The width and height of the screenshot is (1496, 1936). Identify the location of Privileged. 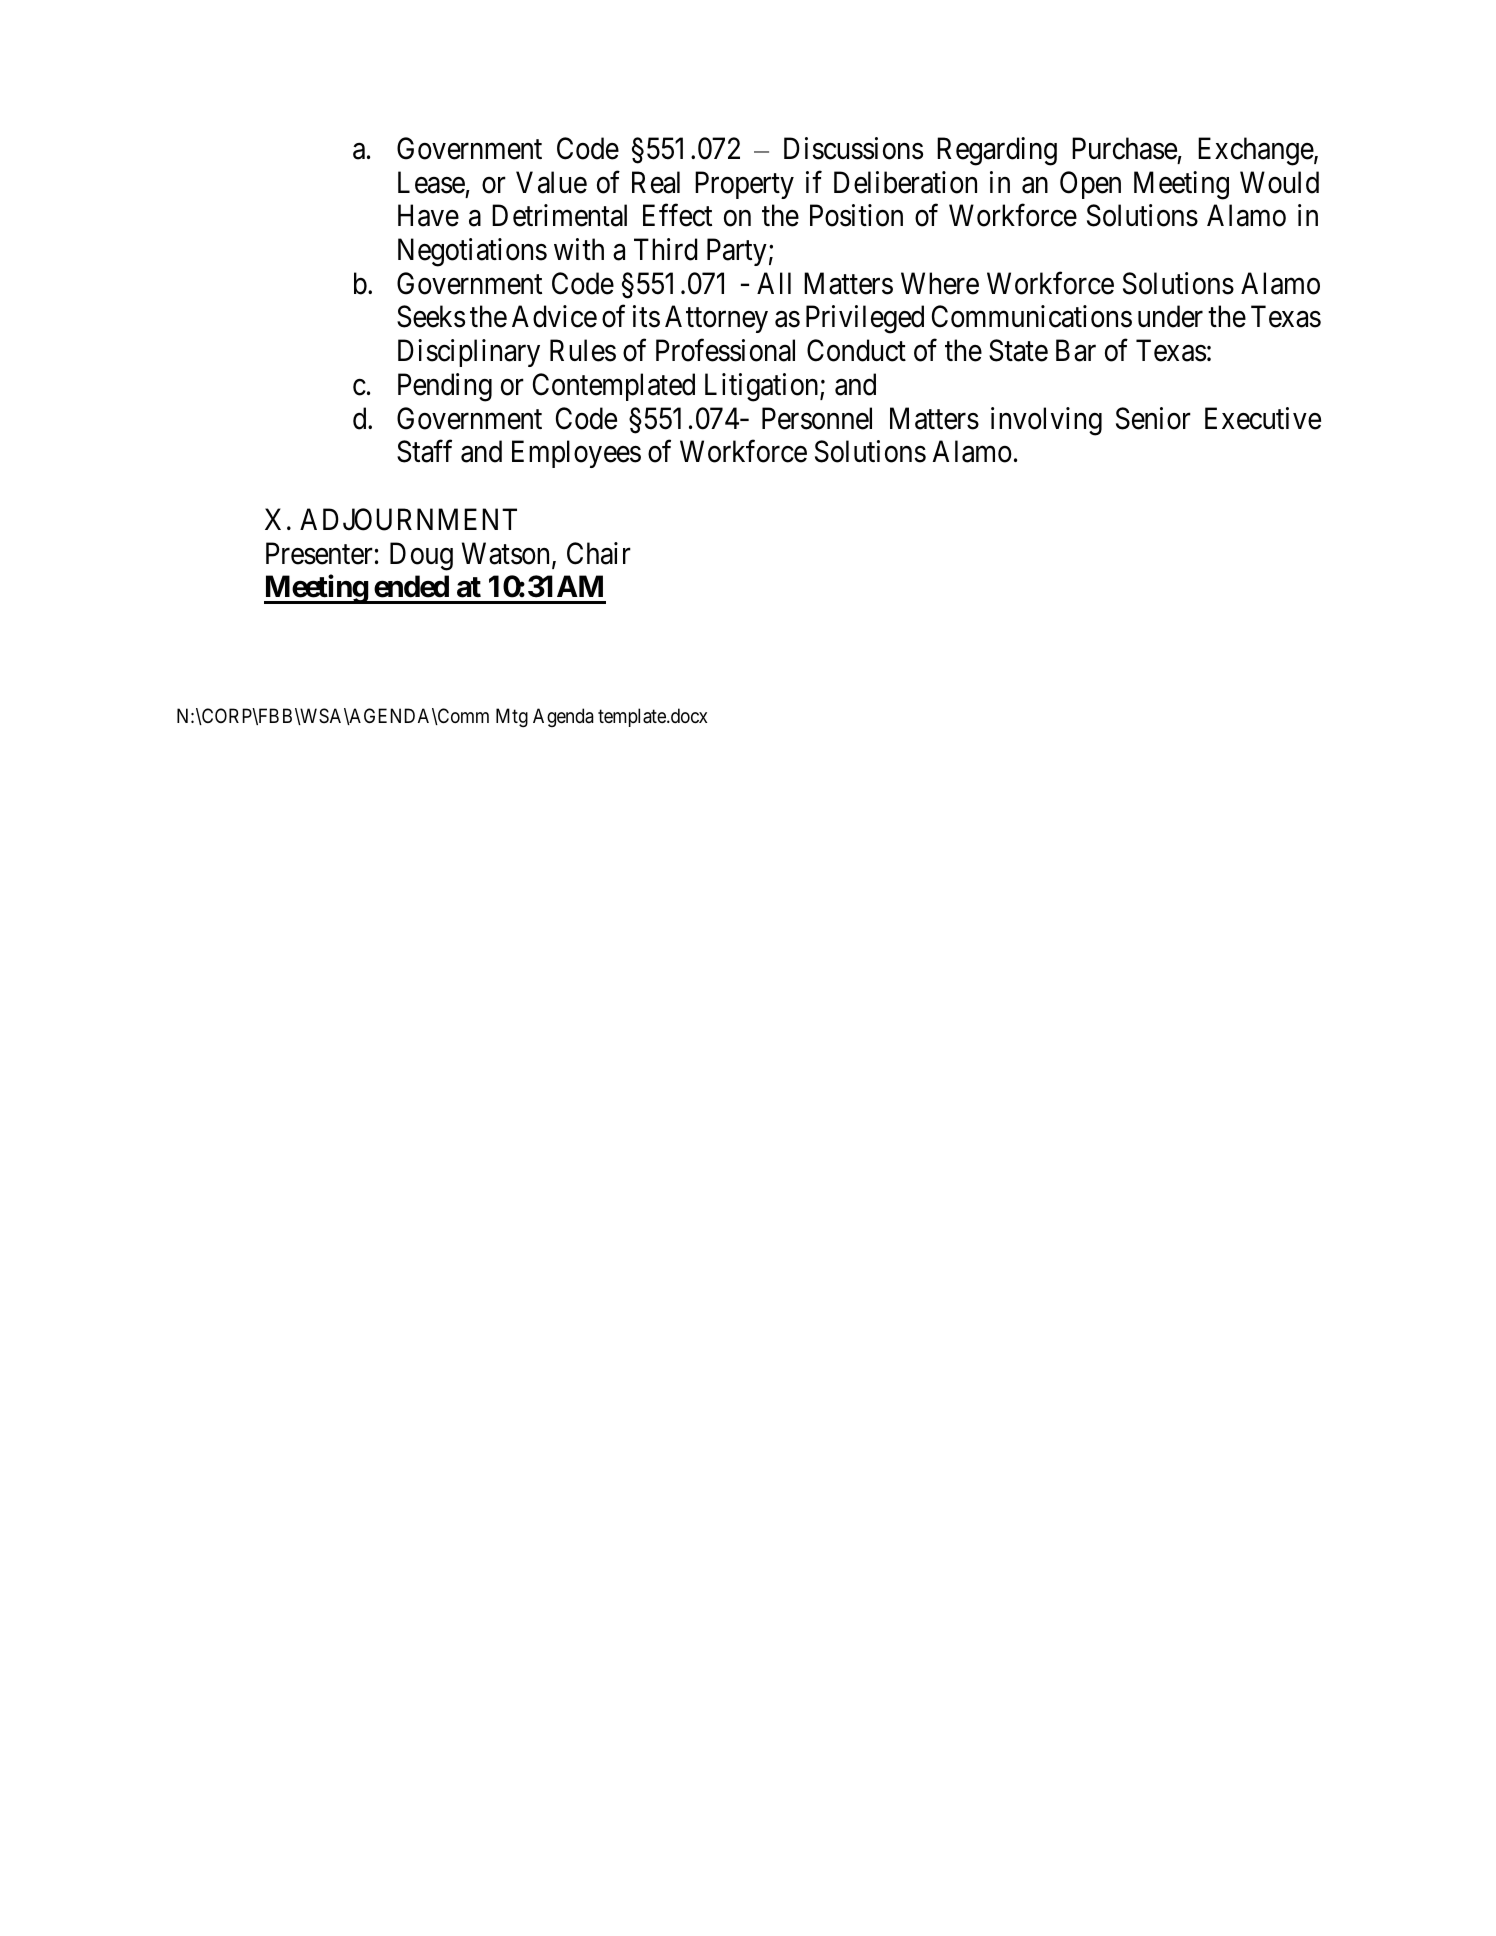
(865, 319).
